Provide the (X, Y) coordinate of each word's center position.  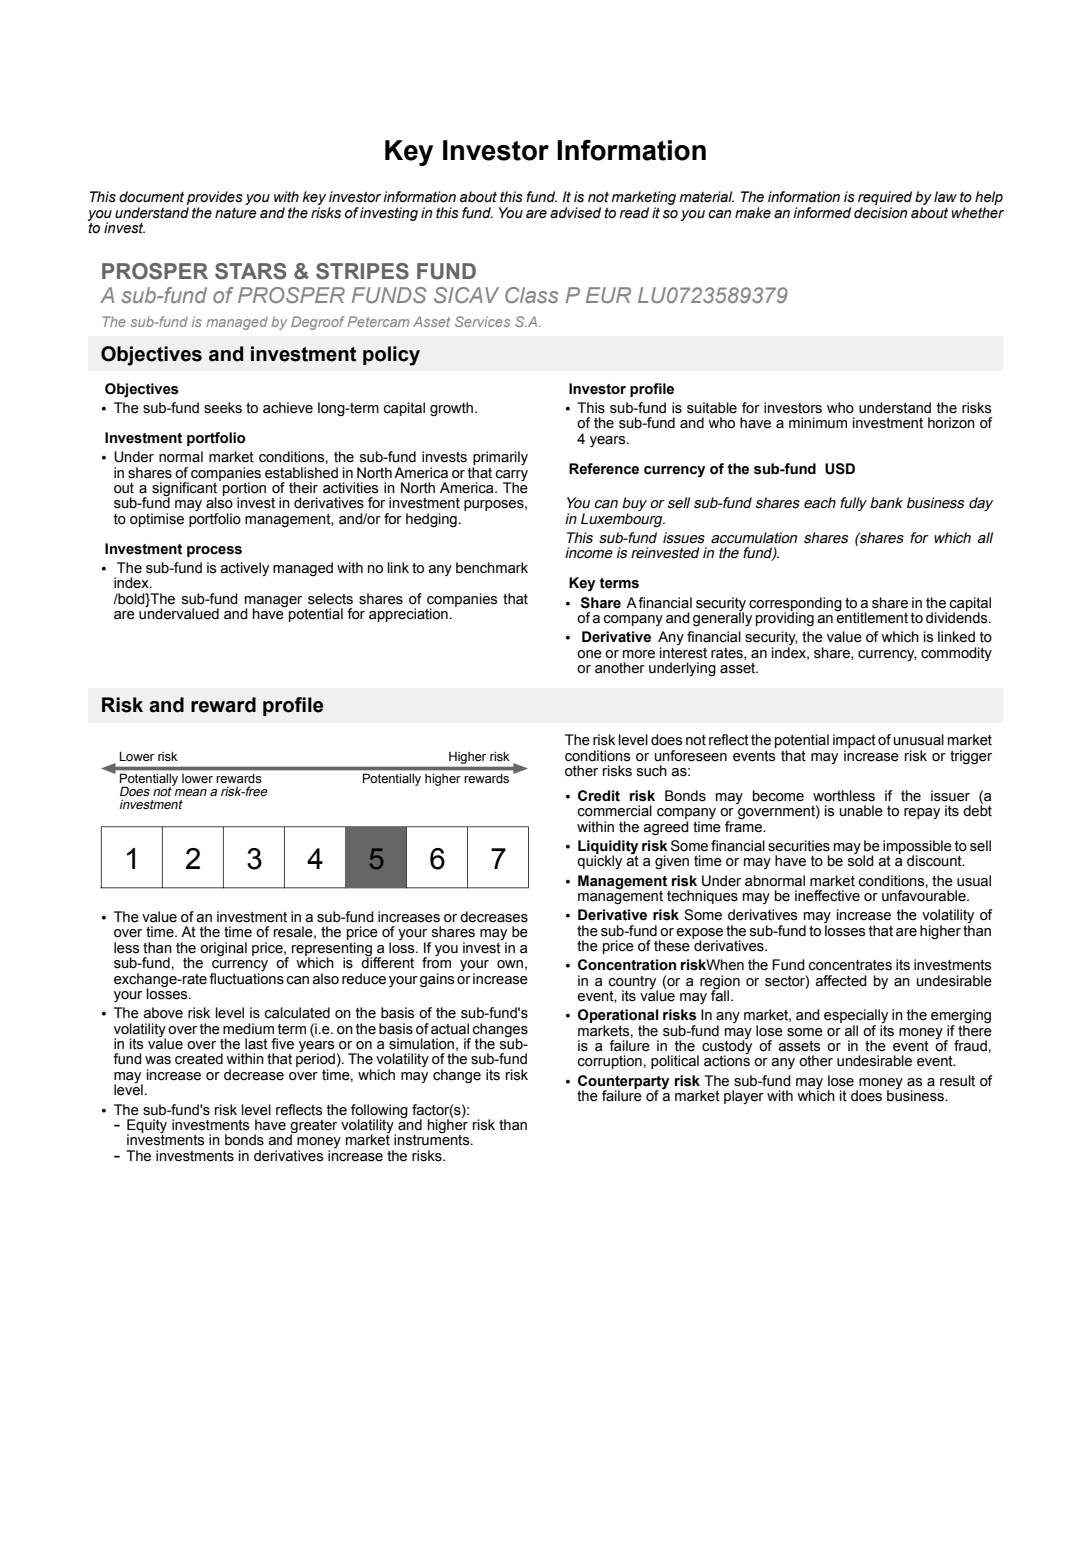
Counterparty (623, 1083)
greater (313, 1127)
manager (273, 602)
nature (236, 213)
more (639, 654)
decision (880, 213)
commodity (956, 654)
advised (575, 213)
